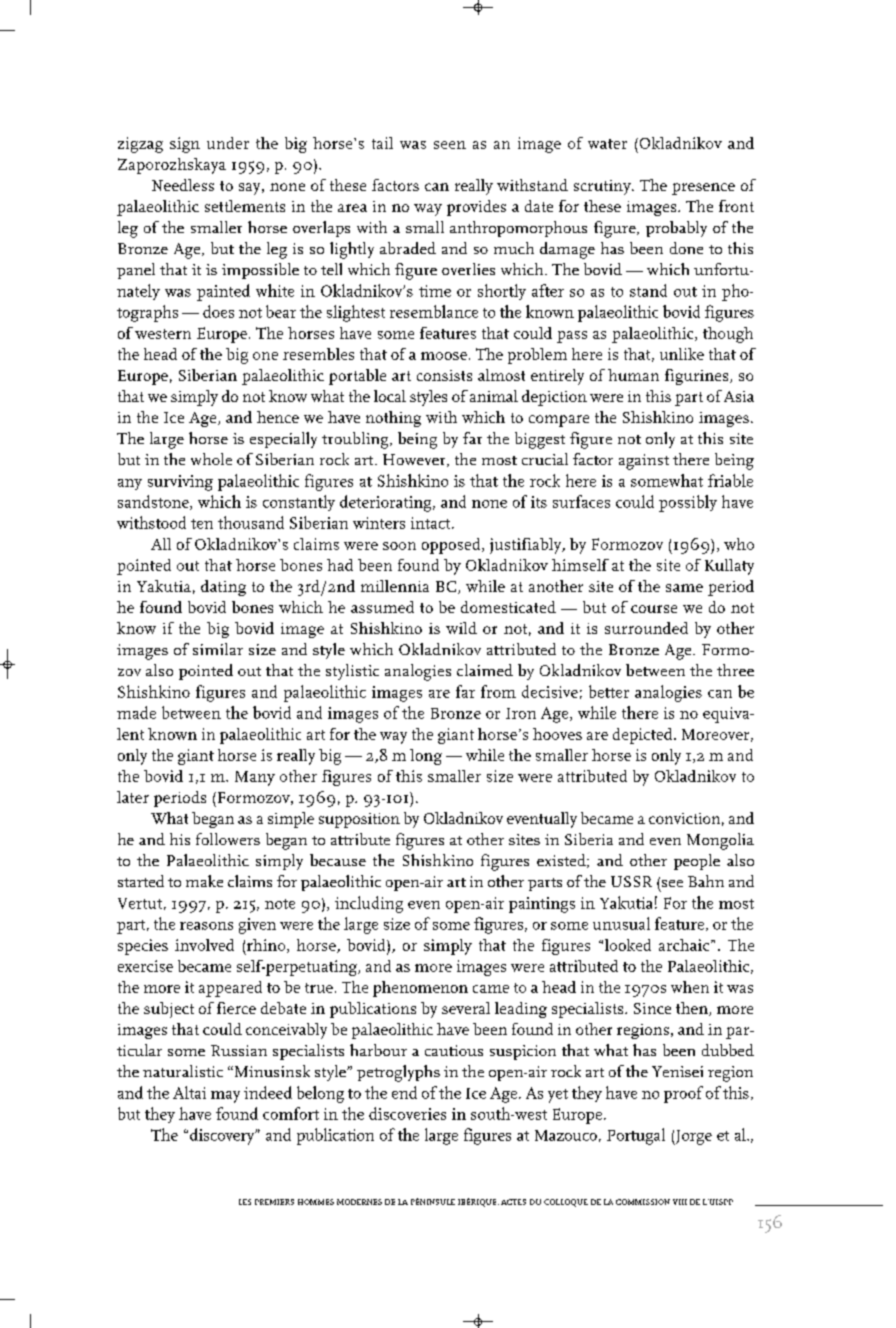  What do you see at coordinates (644, 462) in the document?
I see `against` at bounding box center [644, 462].
